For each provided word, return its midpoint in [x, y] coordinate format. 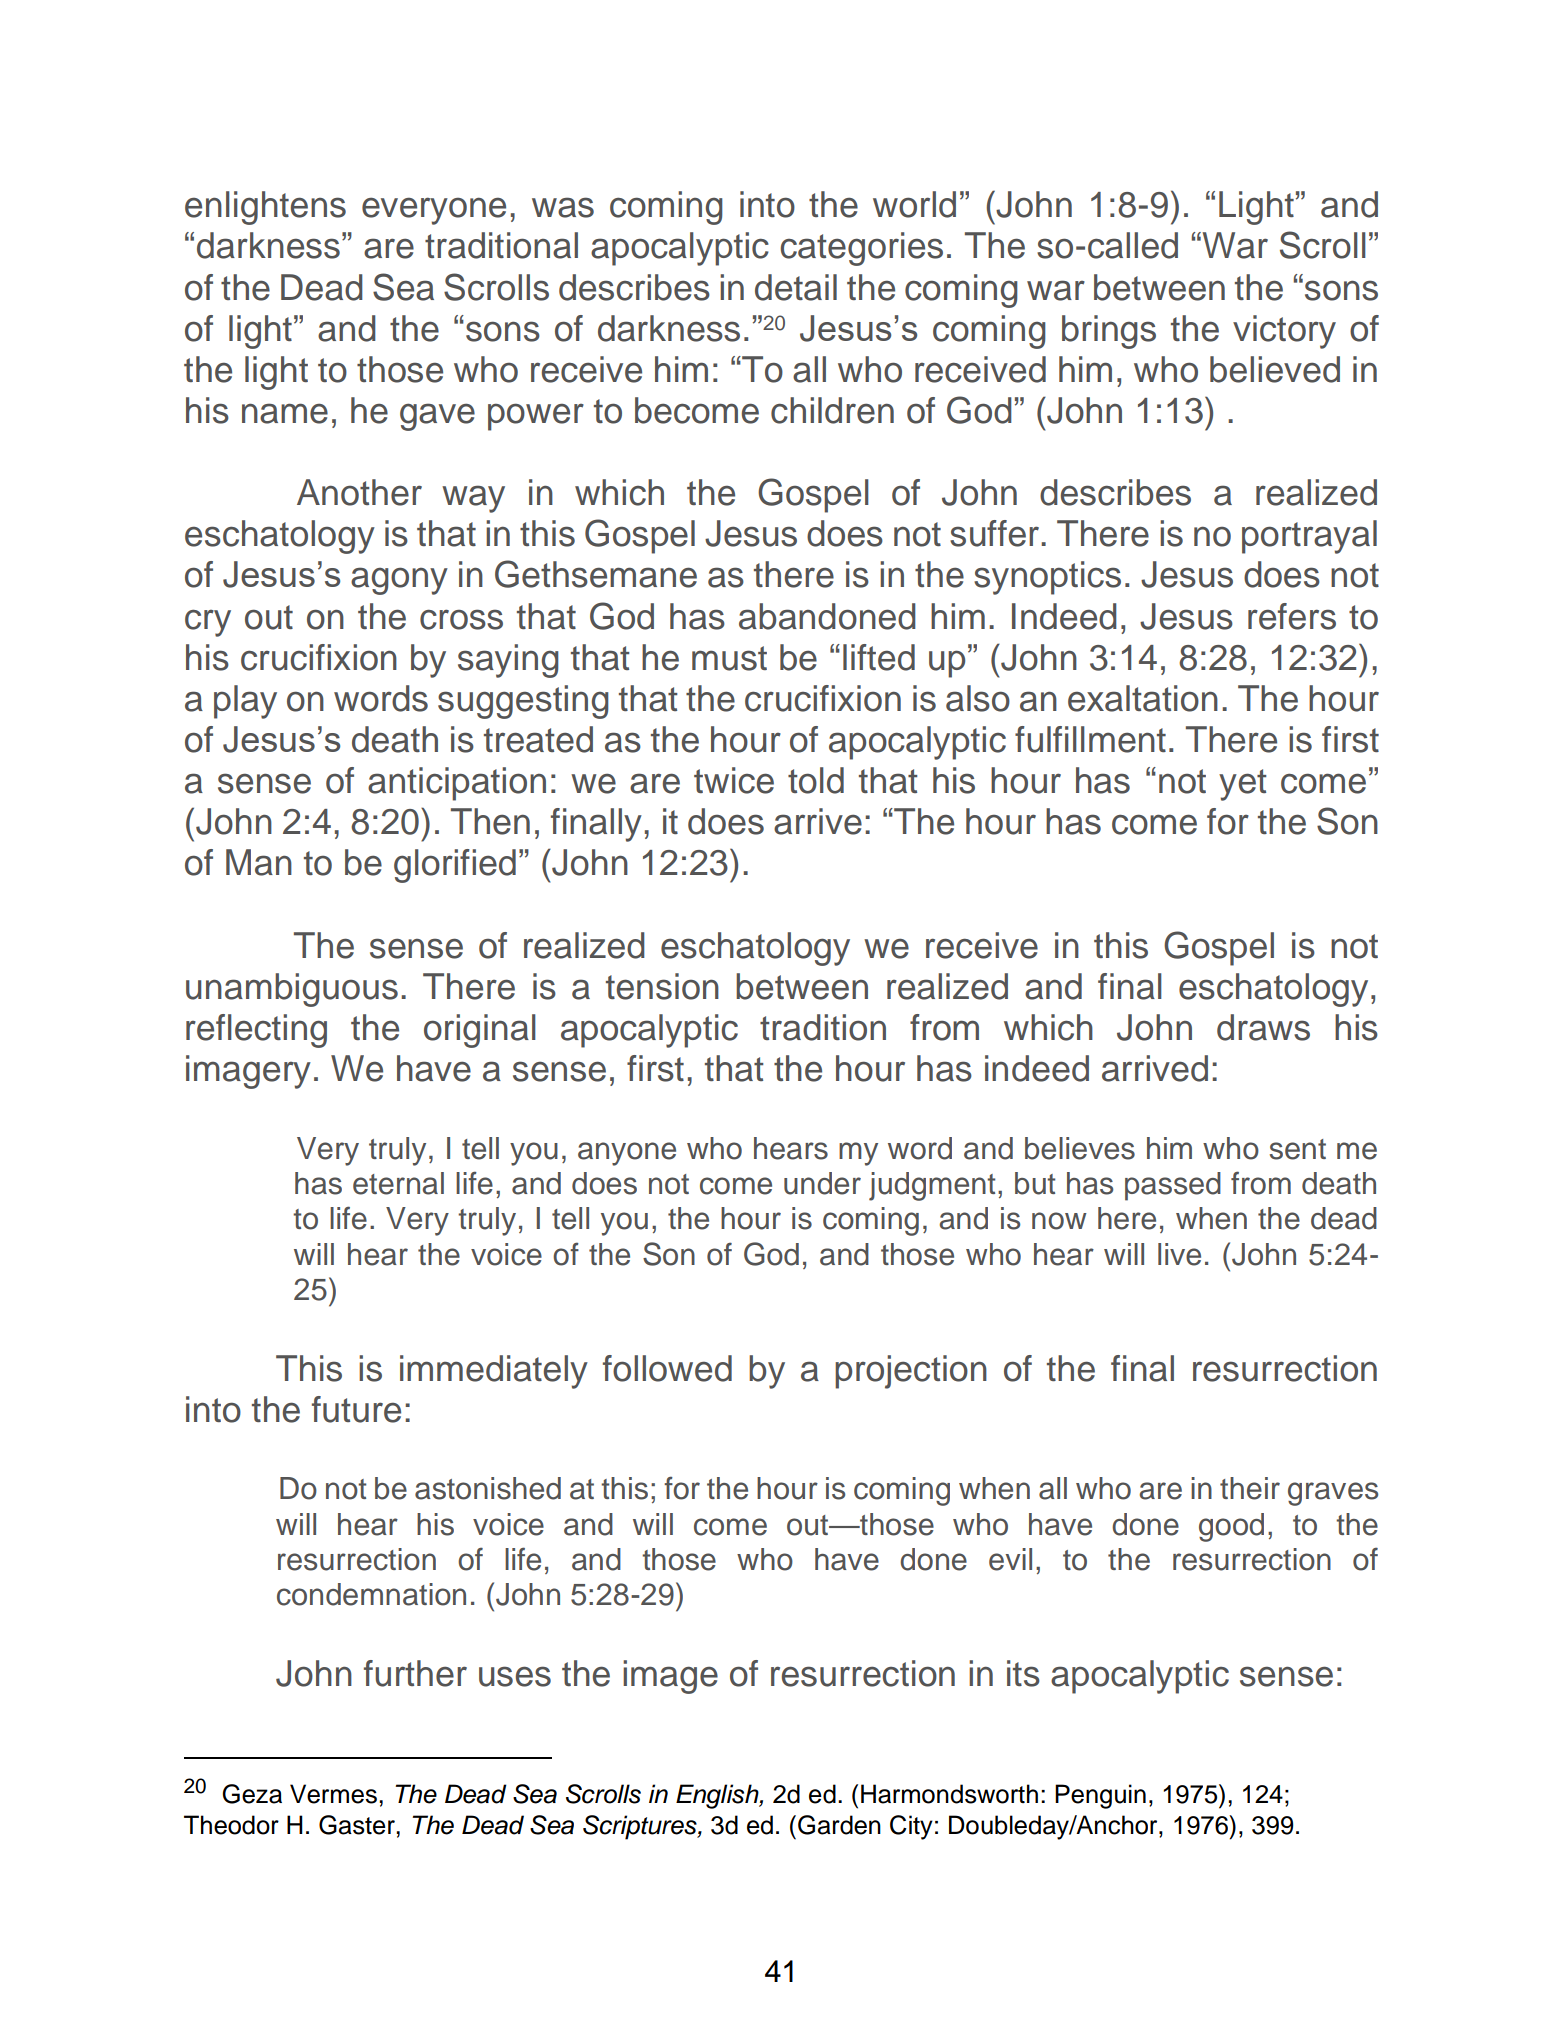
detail [796, 287]
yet [1243, 785]
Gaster [358, 1825]
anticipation [457, 784]
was [563, 207]
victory [1284, 332]
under [822, 1183]
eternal [398, 1183]
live [1179, 1254]
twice [734, 780]
